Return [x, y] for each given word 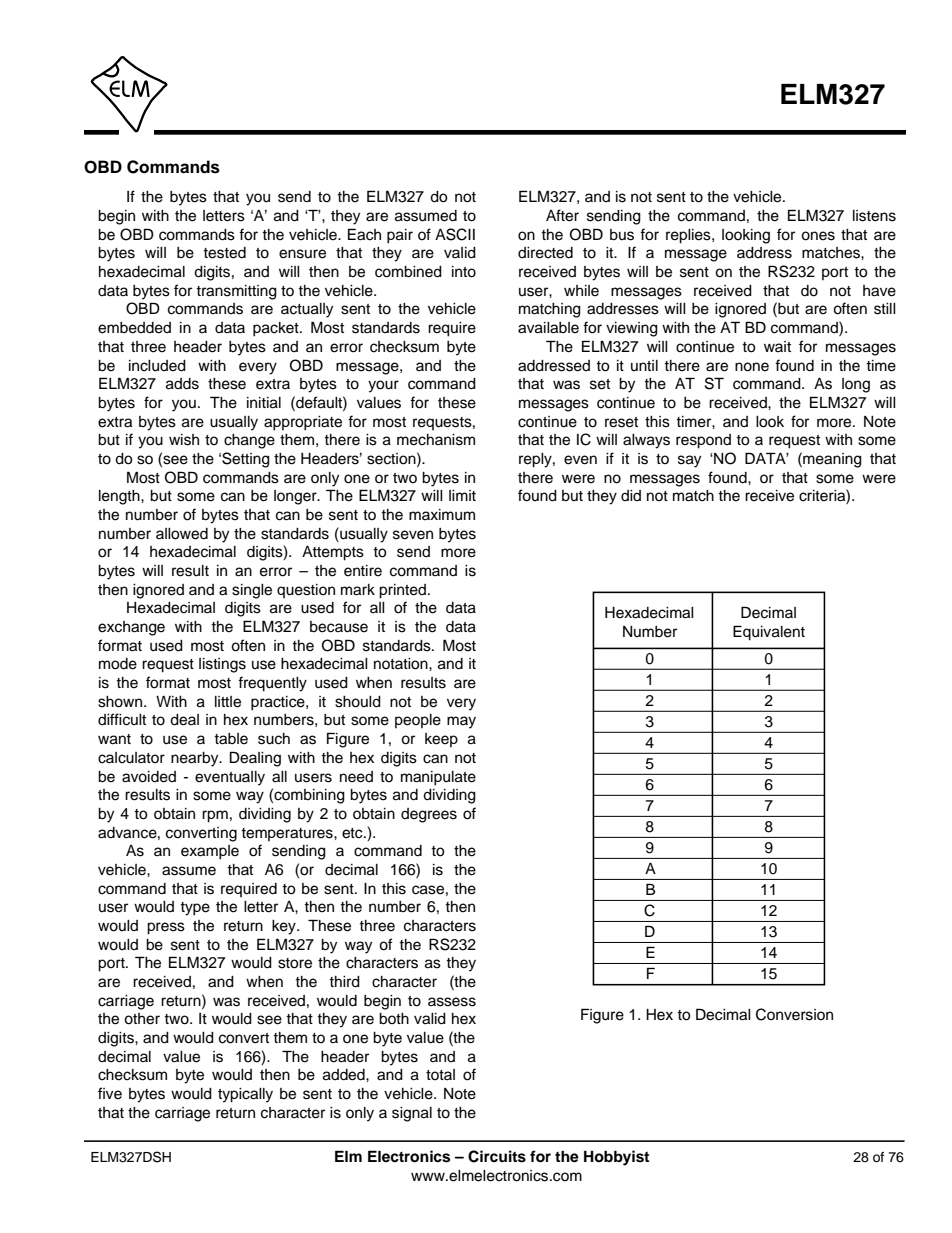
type [195, 909]
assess [452, 1002]
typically [245, 1095]
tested [224, 253]
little [228, 702]
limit [462, 495]
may [461, 722]
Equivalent [769, 633]
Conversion [794, 1014]
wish [184, 440]
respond [703, 441]
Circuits [497, 1156]
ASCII [455, 234]
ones [818, 236]
